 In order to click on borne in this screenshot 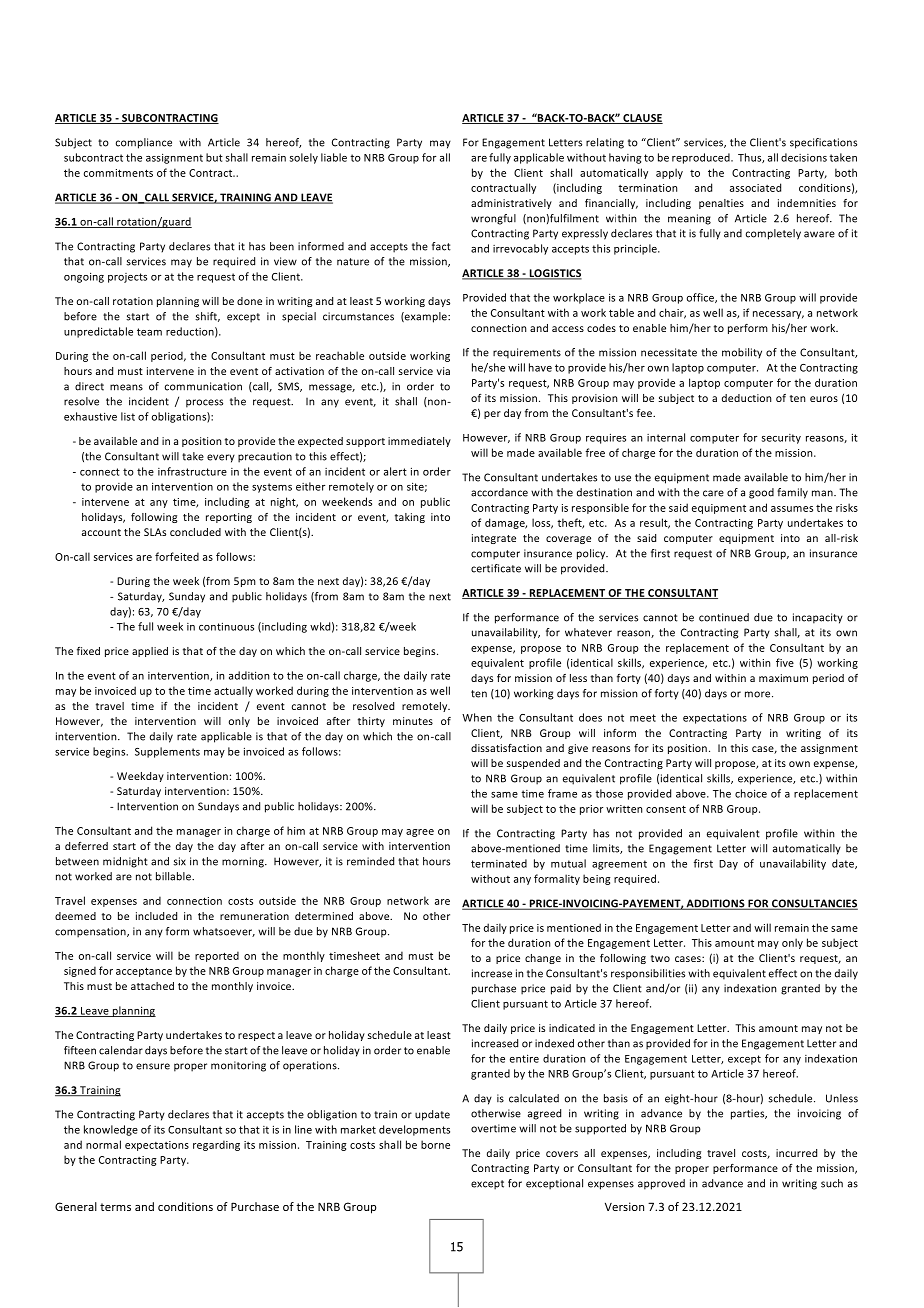, I will do `click(435, 1144)`.
